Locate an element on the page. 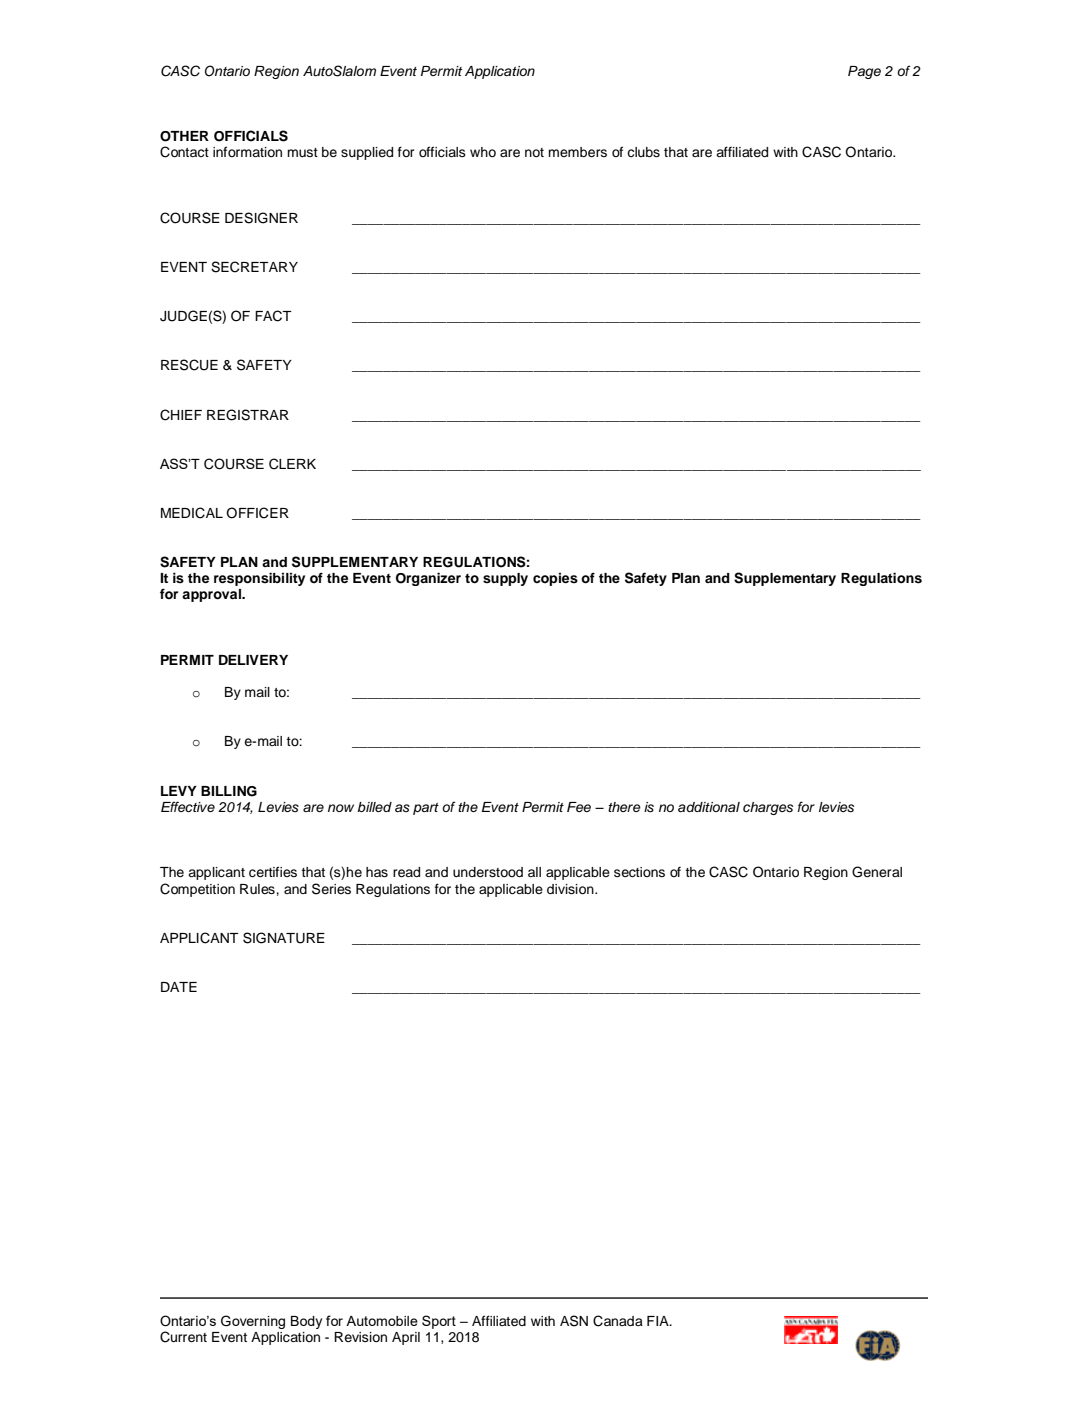 This page has width=1088, height=1408. Governing is located at coordinates (253, 1322).
